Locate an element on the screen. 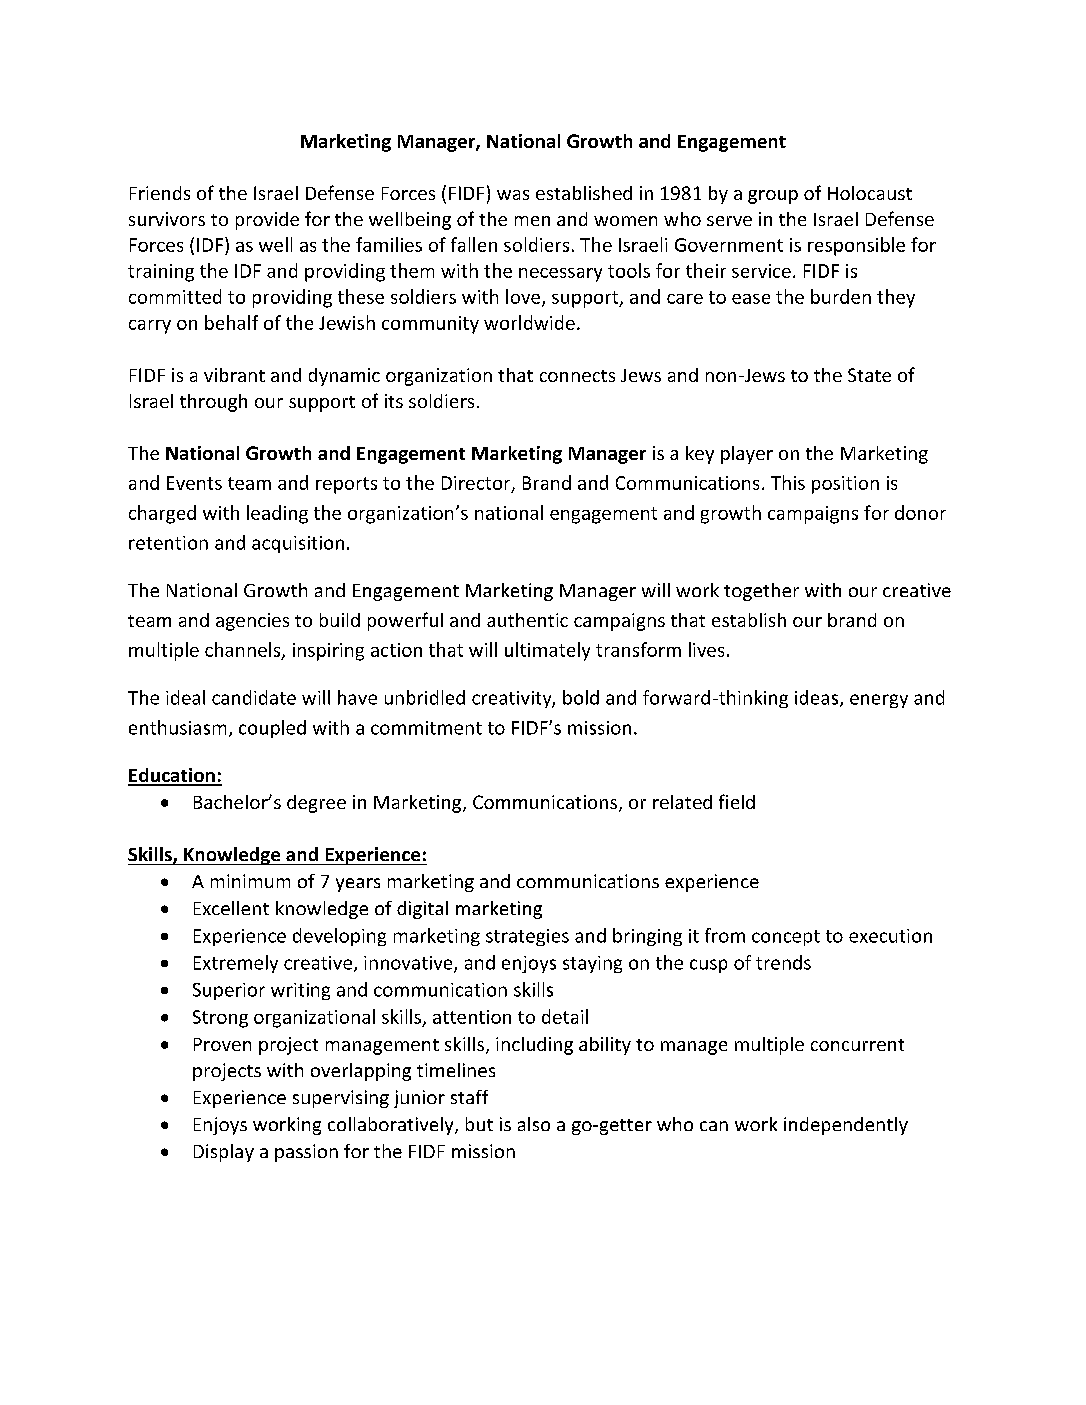  independently is located at coordinates (846, 1126).
